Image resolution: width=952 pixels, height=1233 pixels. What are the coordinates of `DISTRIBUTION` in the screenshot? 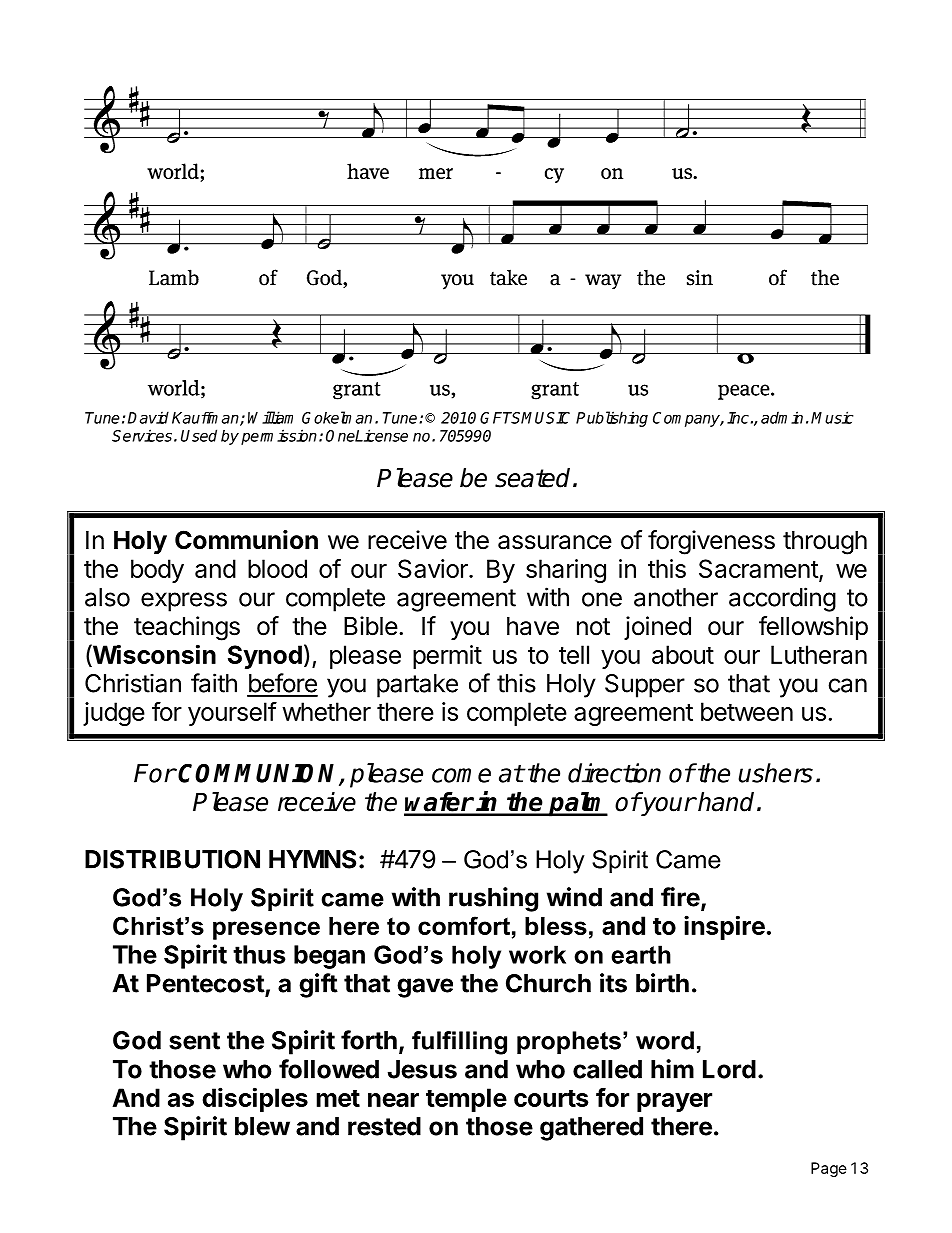 It's located at (172, 859).
